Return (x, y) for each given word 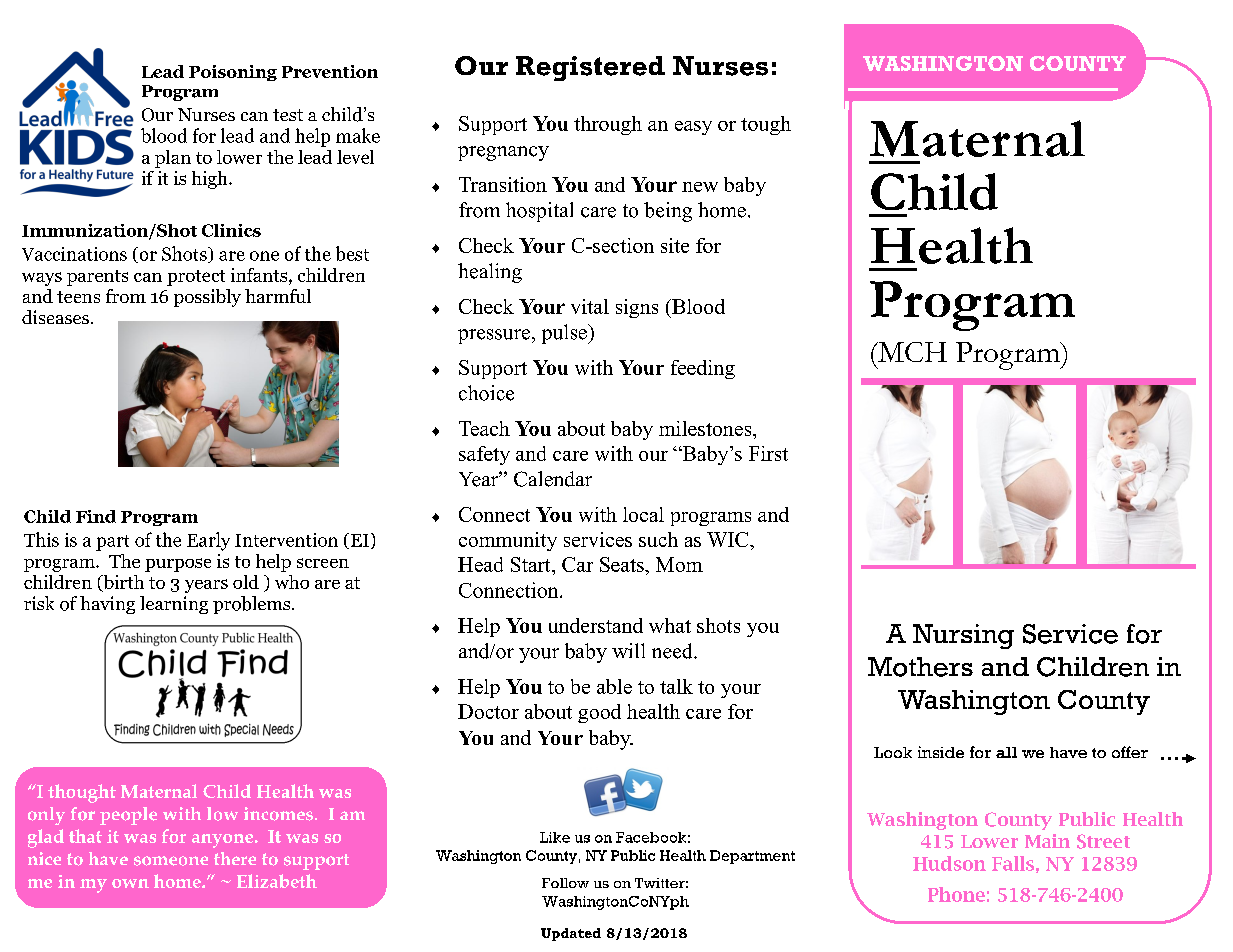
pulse (565, 334)
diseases (55, 317)
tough (766, 125)
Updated (571, 934)
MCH (911, 352)
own (130, 883)
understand (596, 625)
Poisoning (233, 73)
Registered (590, 68)
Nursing (963, 636)
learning (174, 605)
